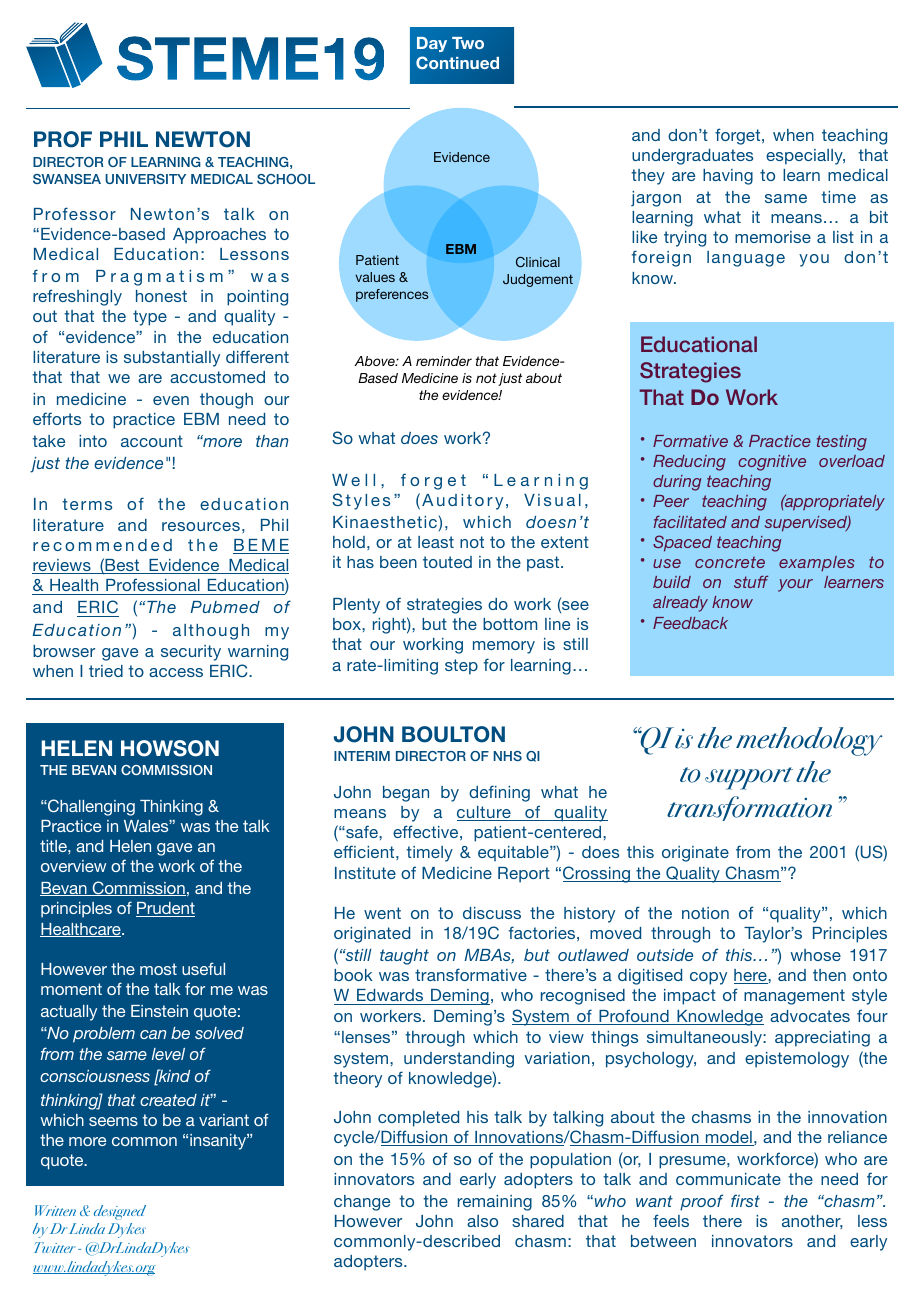 Image resolution: width=924 pixels, height=1308 pixels. I want to click on cognitive, so click(772, 463).
